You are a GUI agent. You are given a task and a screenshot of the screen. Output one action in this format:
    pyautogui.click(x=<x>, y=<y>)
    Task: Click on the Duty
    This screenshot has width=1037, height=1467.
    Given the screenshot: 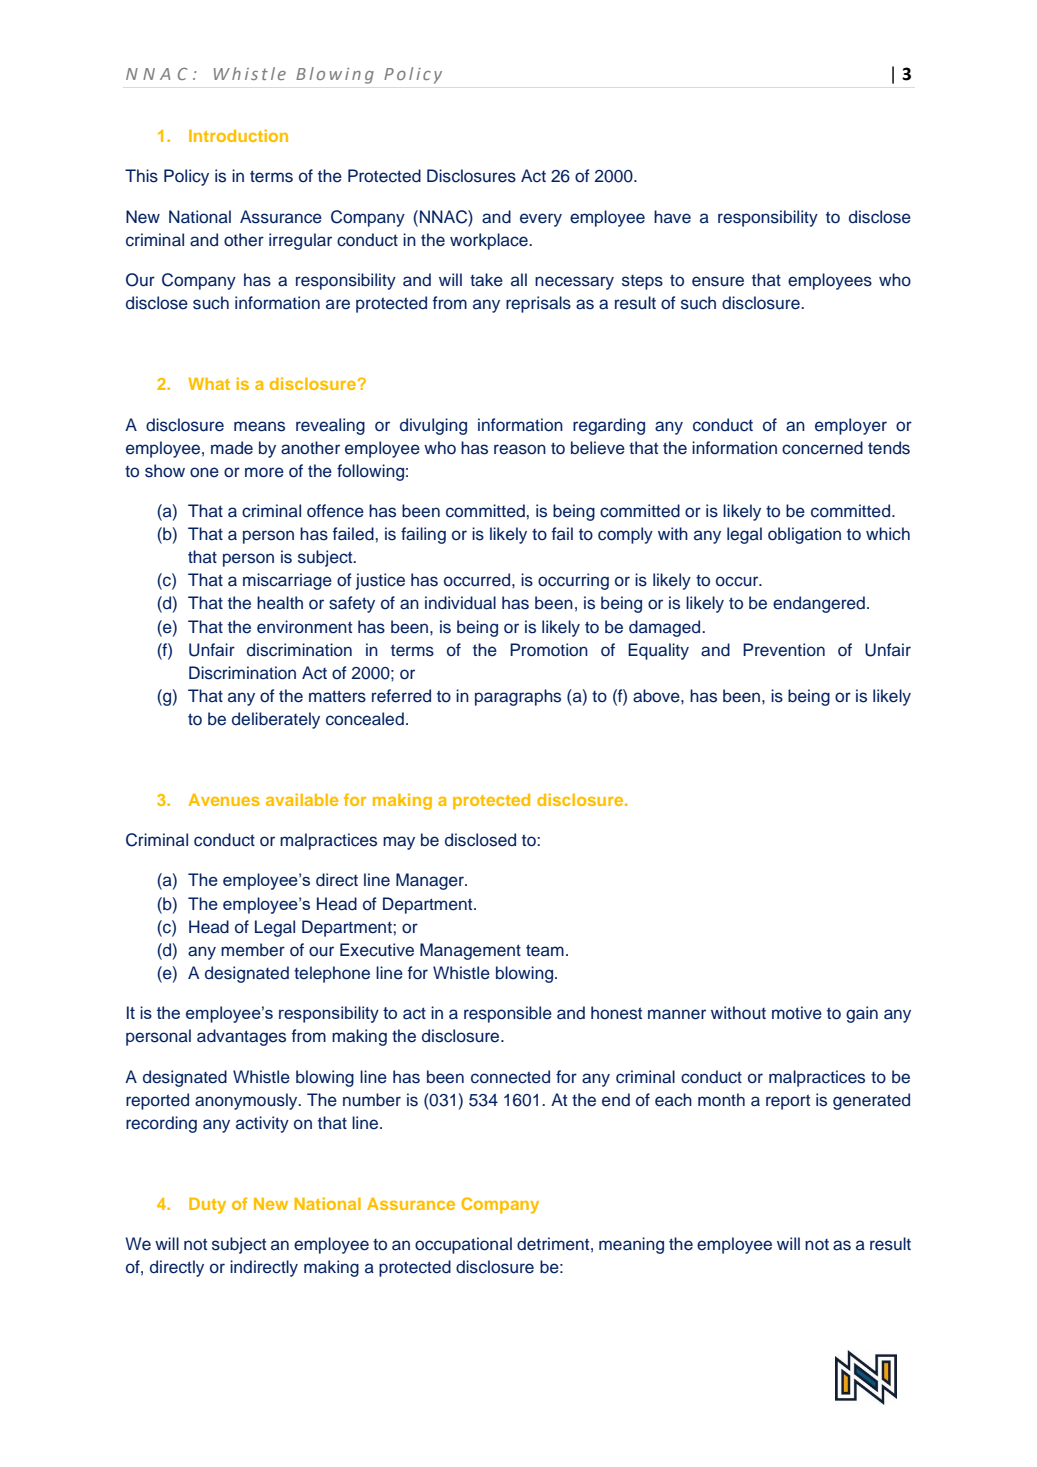 What is the action you would take?
    pyautogui.click(x=207, y=1205)
